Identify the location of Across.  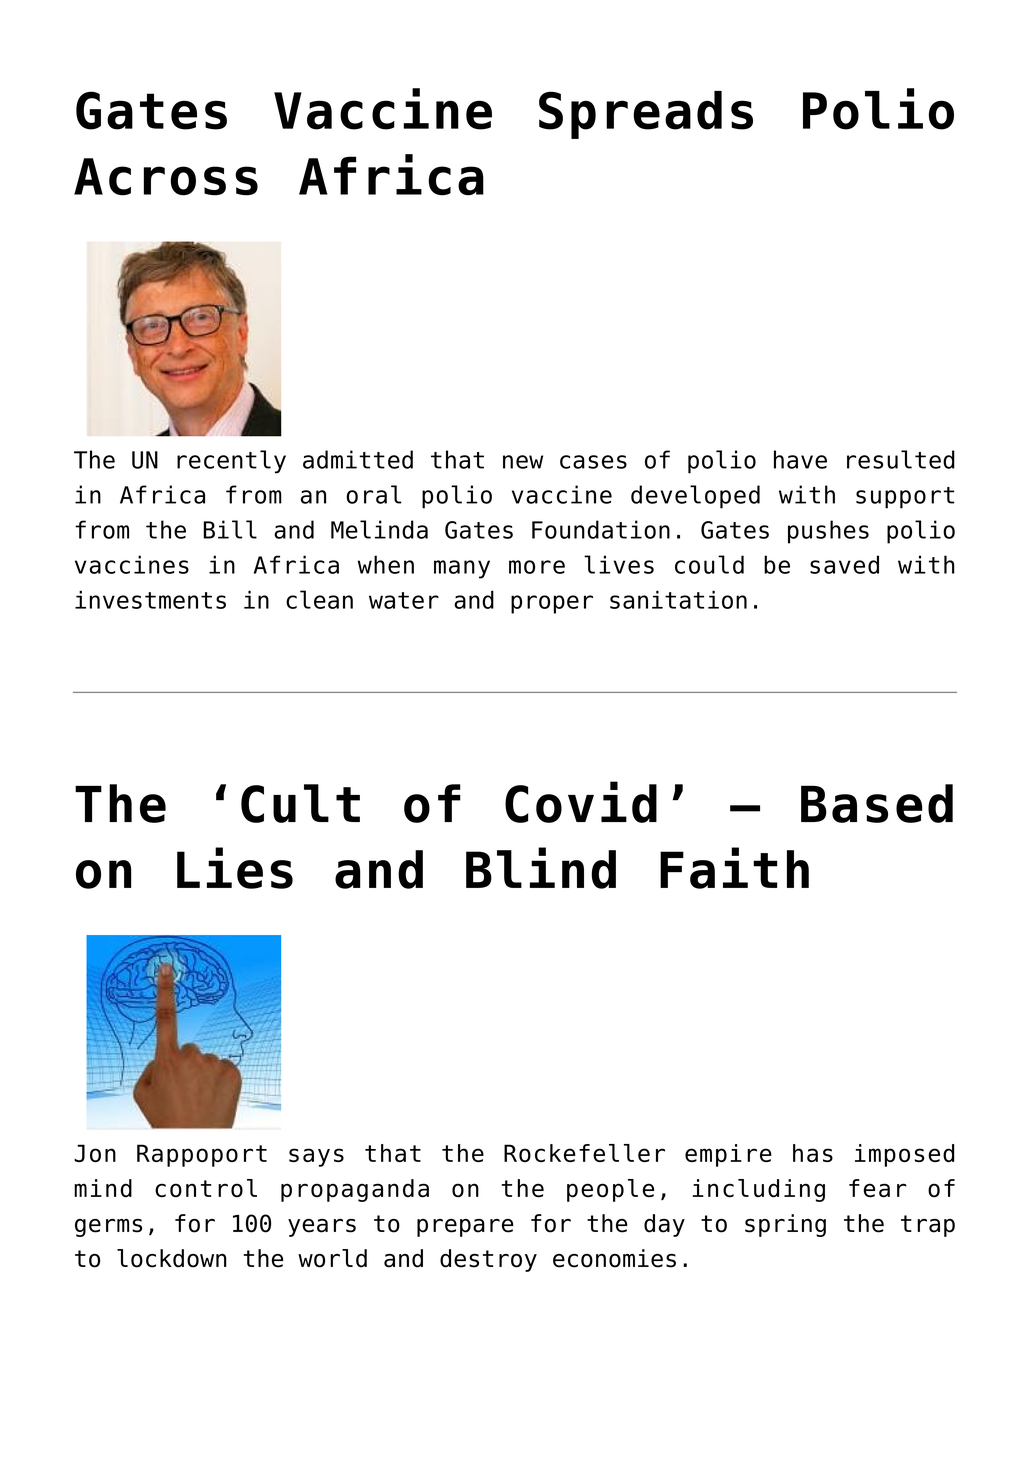
(166, 177).
